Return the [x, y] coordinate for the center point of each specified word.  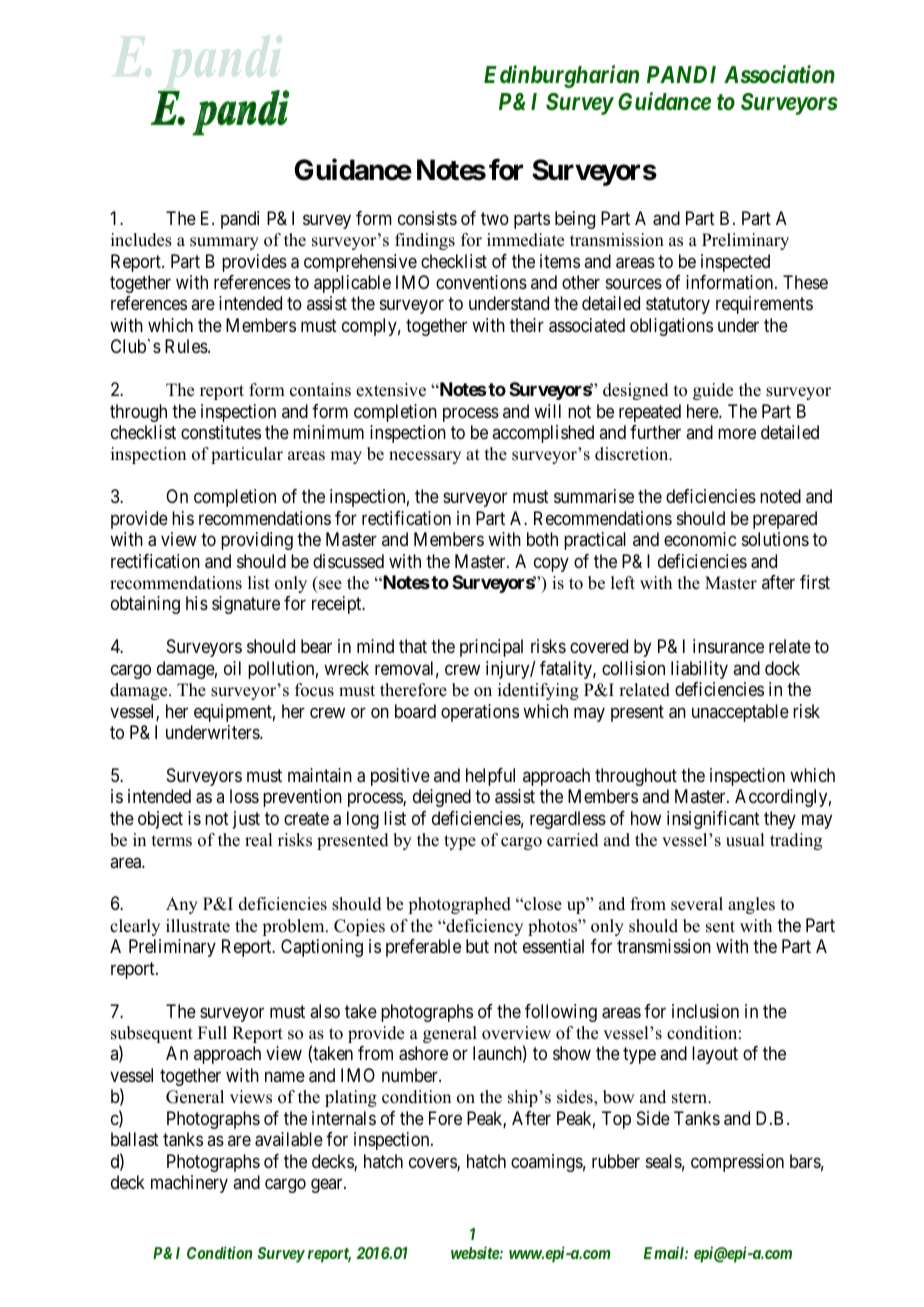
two [495, 218]
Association [779, 74]
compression [737, 1163]
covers [433, 1164]
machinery [189, 1184]
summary [224, 243]
